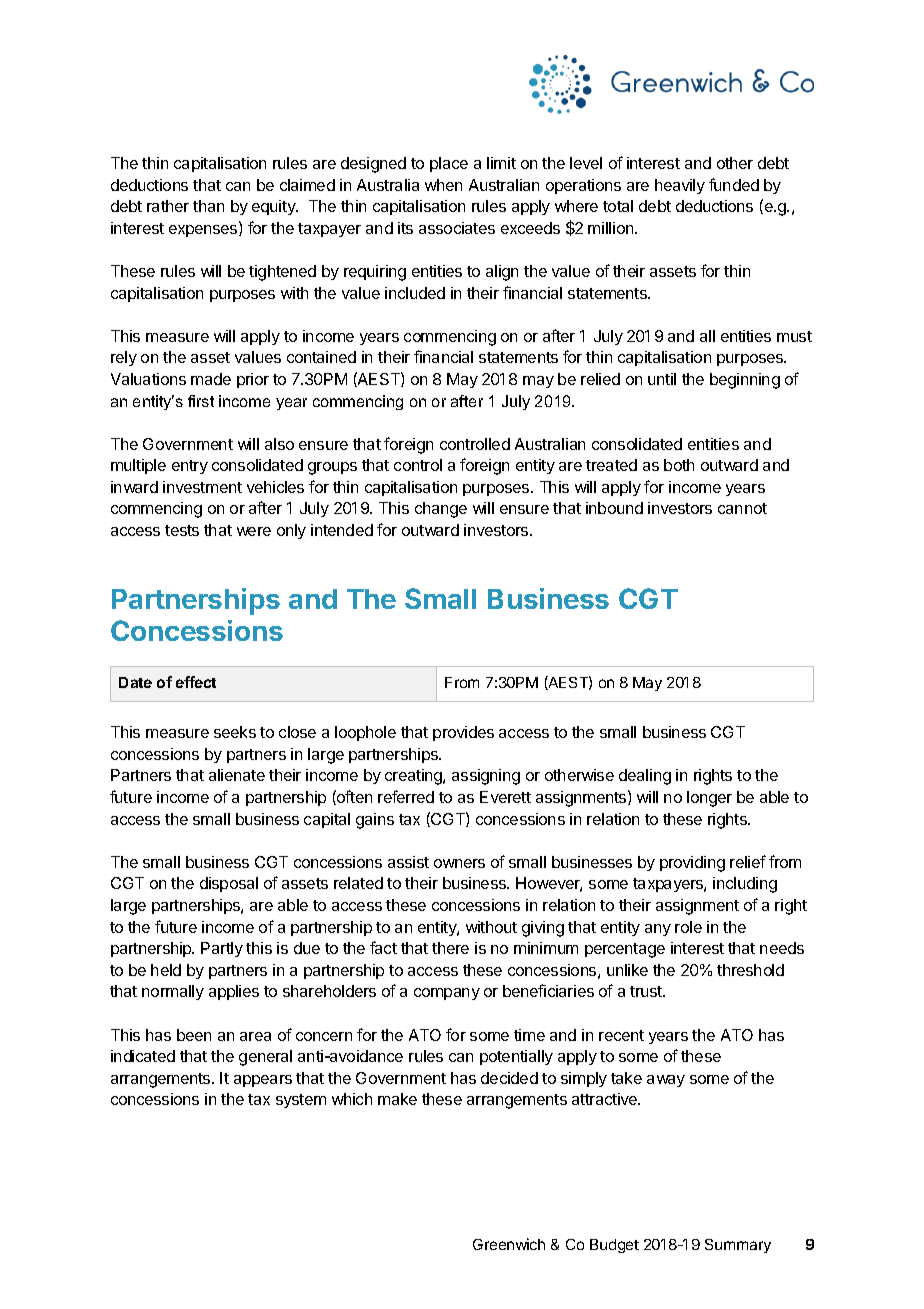 The height and width of the page is (1309, 924). Describe the element at coordinates (509, 1244) in the page. I see `Greenwich` at that location.
